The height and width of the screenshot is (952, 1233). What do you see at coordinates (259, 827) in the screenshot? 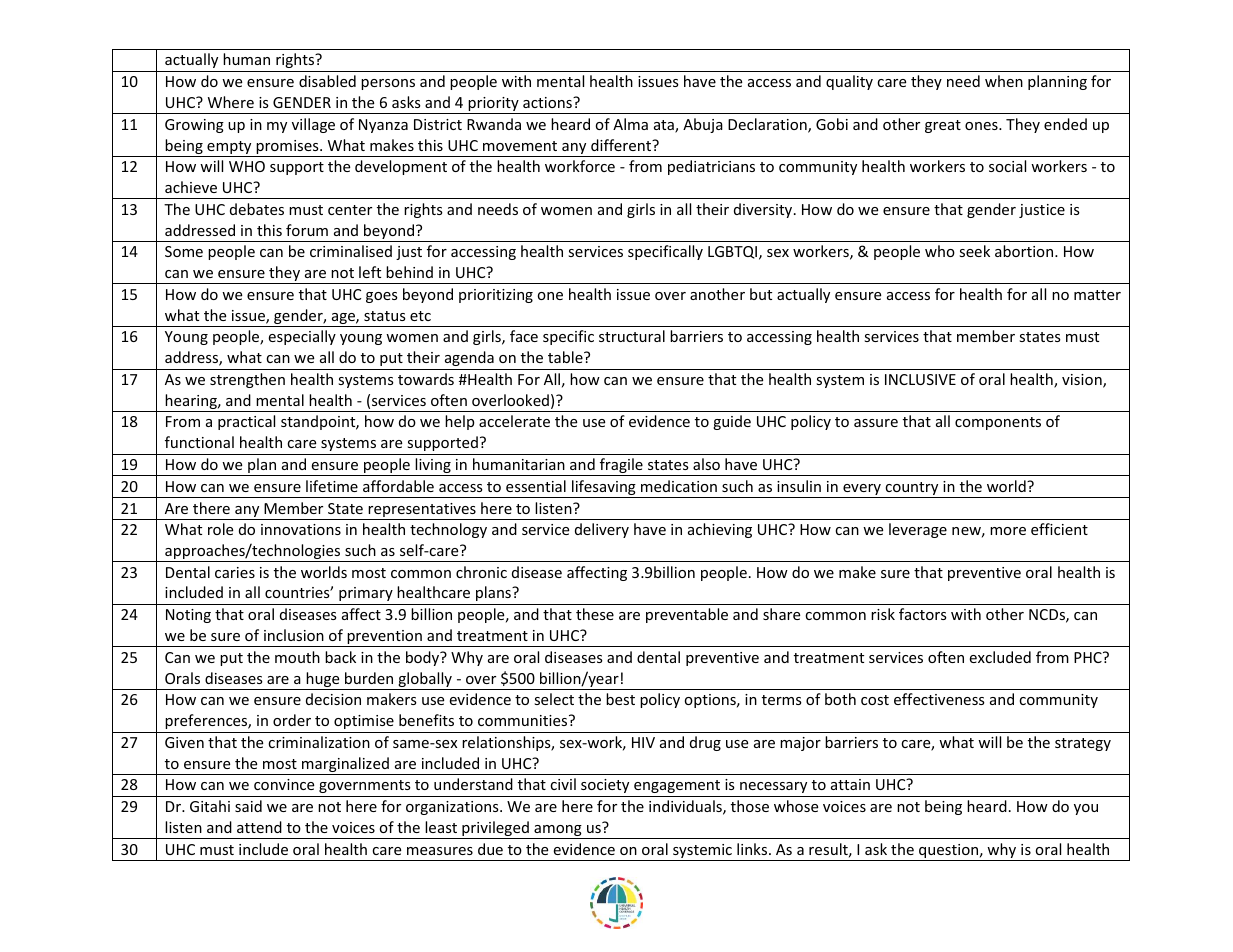
I see `attend` at bounding box center [259, 827].
